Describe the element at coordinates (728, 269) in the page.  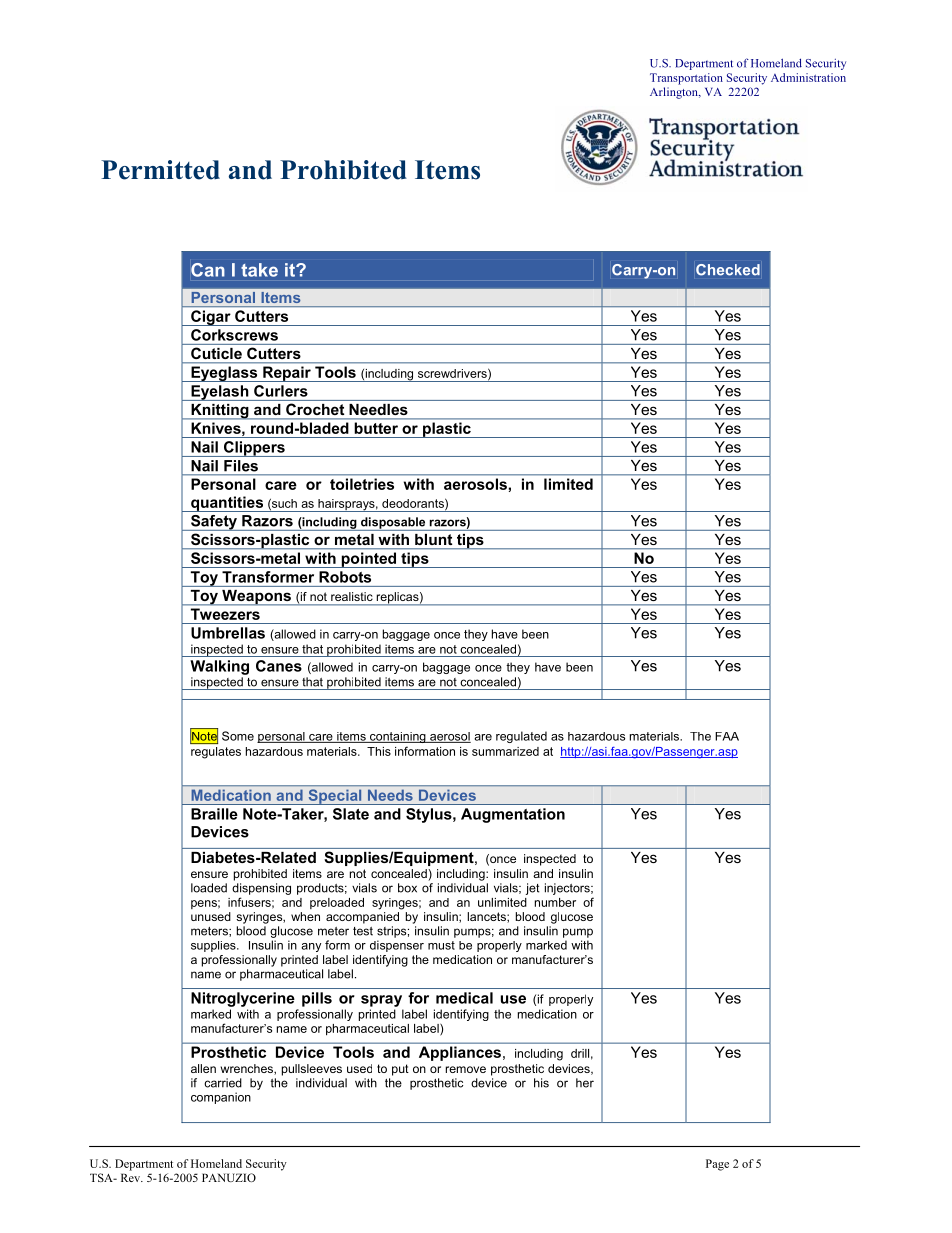
I see `Checked` at that location.
